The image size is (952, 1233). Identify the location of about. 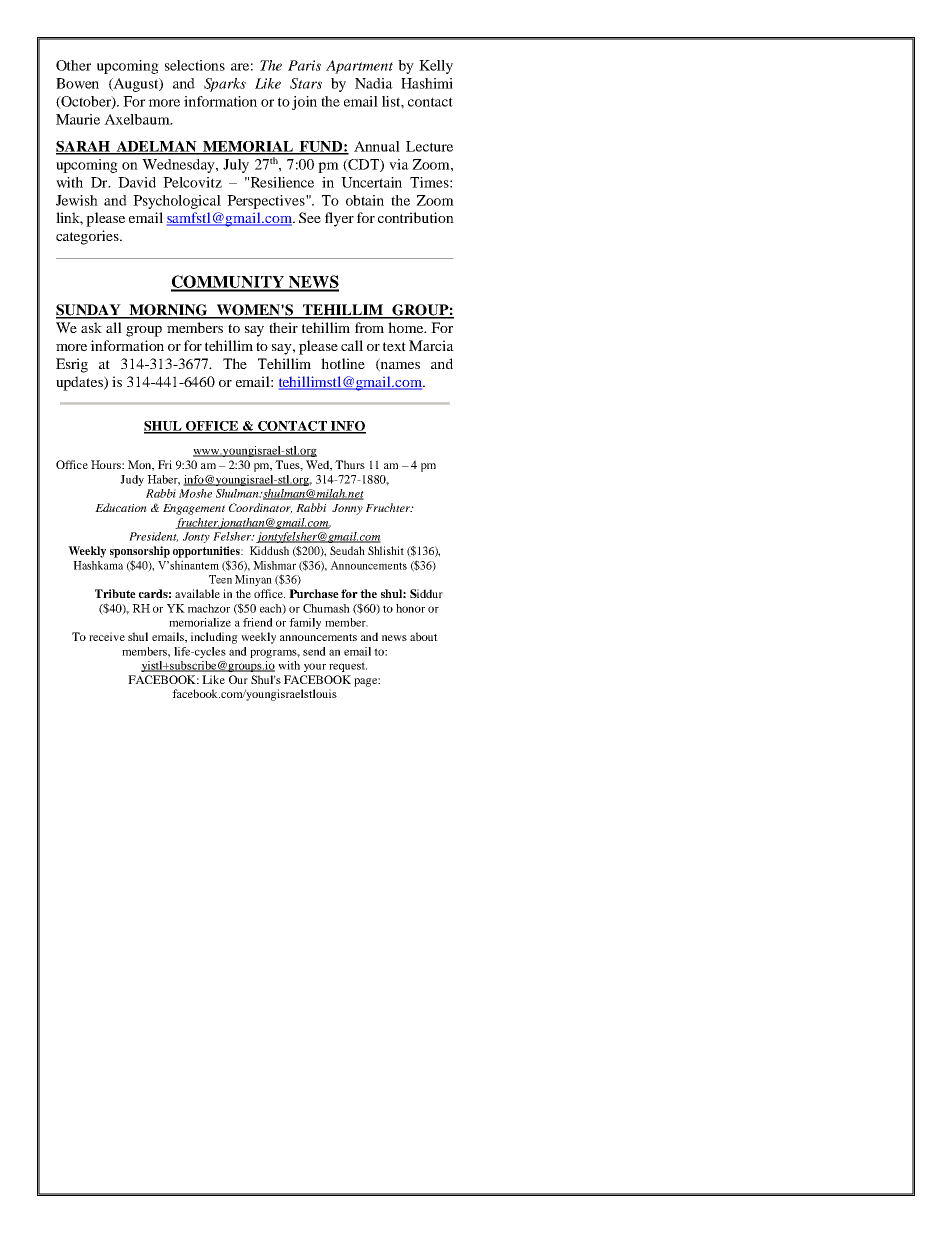
(424, 636).
